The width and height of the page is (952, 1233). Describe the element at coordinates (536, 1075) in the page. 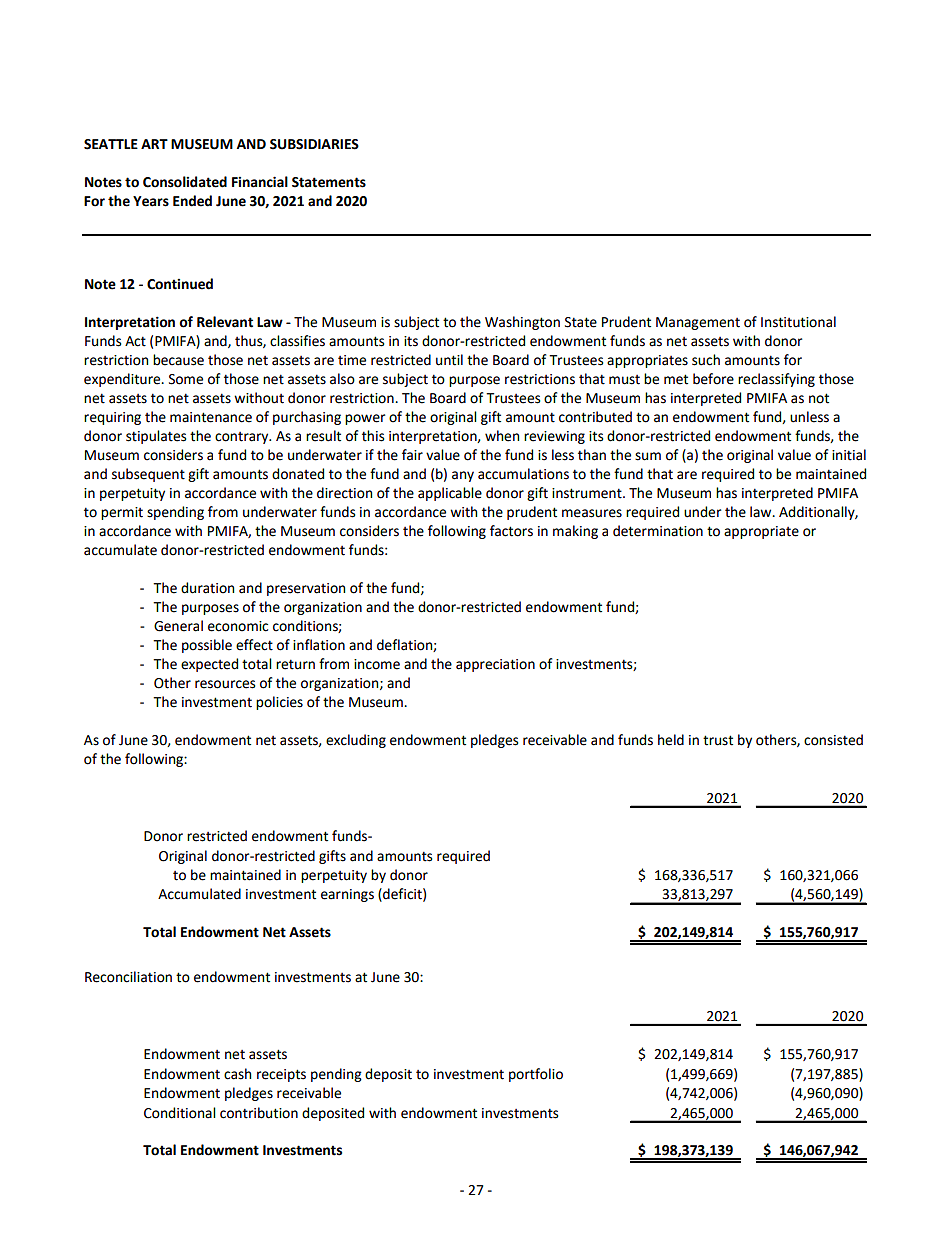

I see `portfolio` at that location.
